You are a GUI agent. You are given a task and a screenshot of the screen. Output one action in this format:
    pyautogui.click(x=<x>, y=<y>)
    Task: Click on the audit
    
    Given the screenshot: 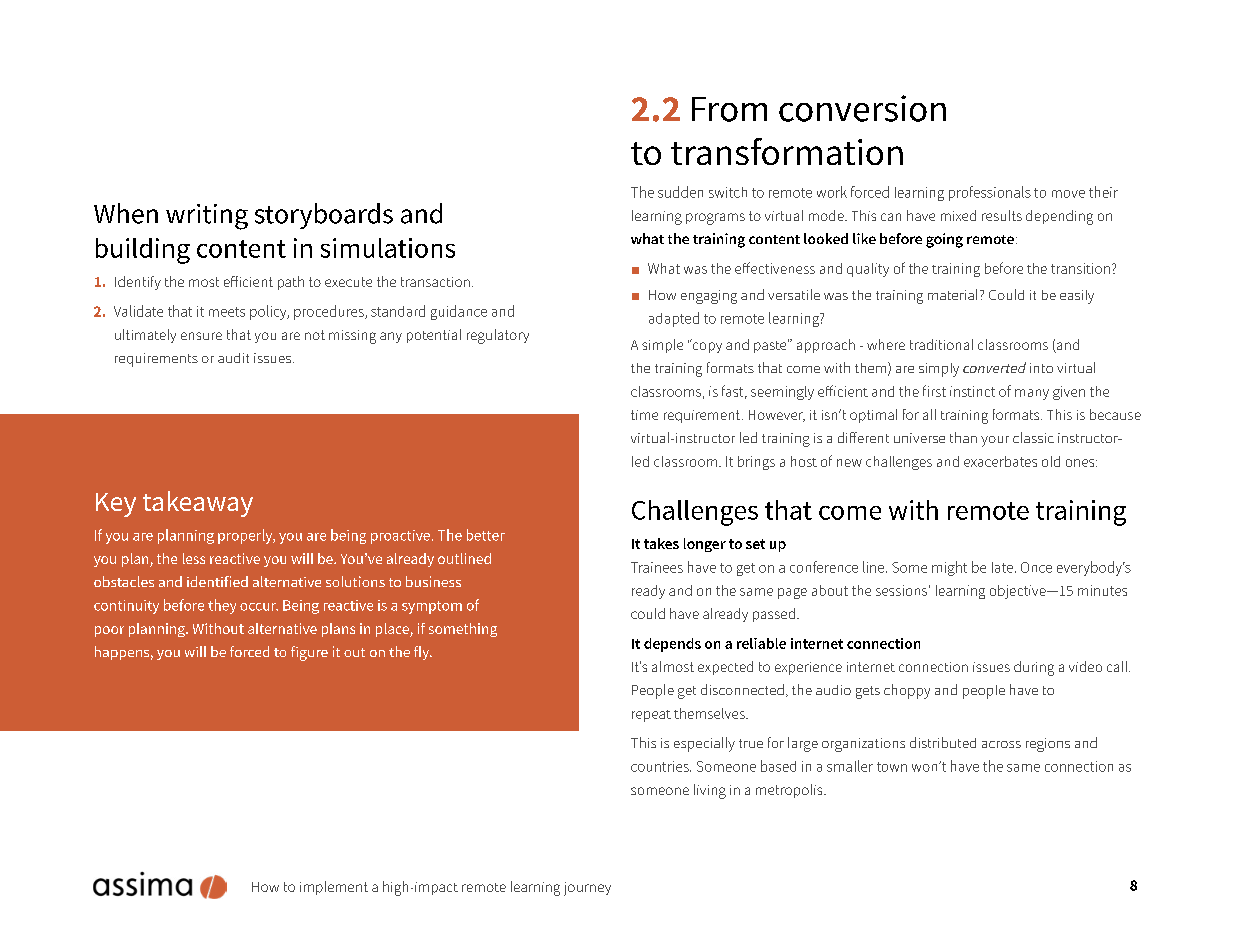 What is the action you would take?
    pyautogui.click(x=233, y=358)
